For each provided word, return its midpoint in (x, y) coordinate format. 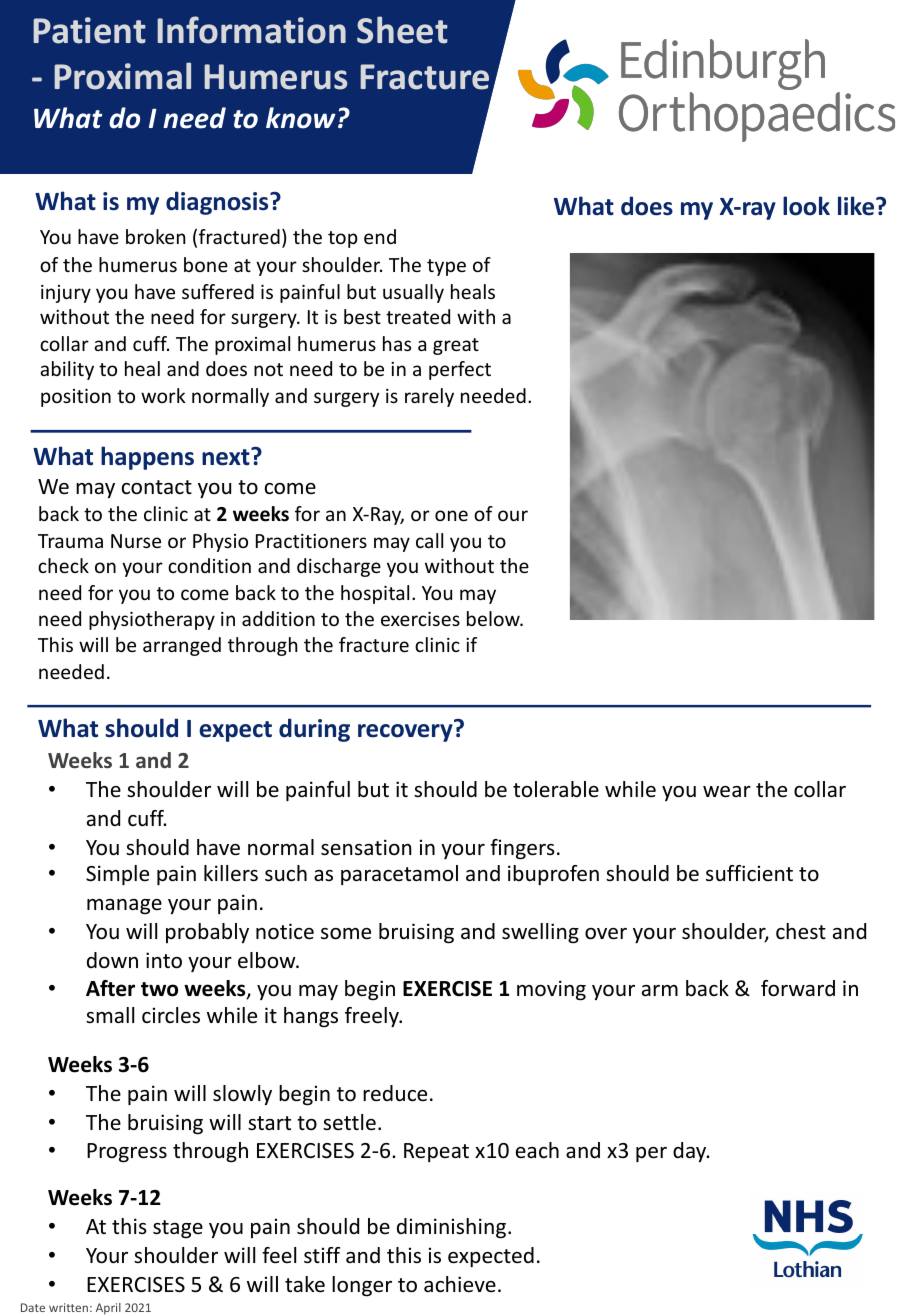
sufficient (749, 873)
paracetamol (399, 875)
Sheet (402, 30)
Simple (117, 875)
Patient (89, 30)
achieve (460, 1284)
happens (147, 458)
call (429, 540)
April (108, 1309)
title (663, 70)
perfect (460, 370)
